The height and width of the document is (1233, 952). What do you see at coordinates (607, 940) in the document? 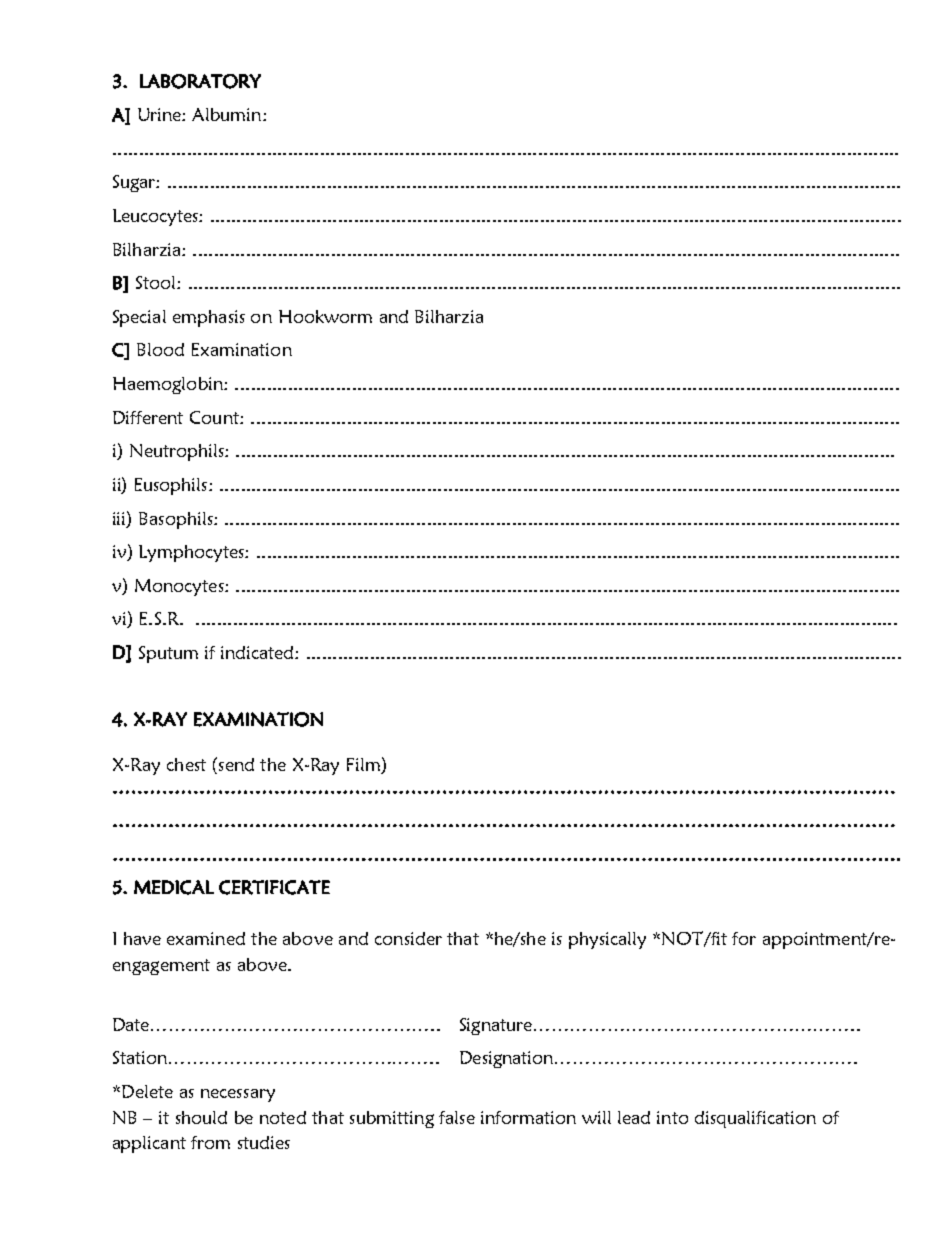
I see `physically` at bounding box center [607, 940].
